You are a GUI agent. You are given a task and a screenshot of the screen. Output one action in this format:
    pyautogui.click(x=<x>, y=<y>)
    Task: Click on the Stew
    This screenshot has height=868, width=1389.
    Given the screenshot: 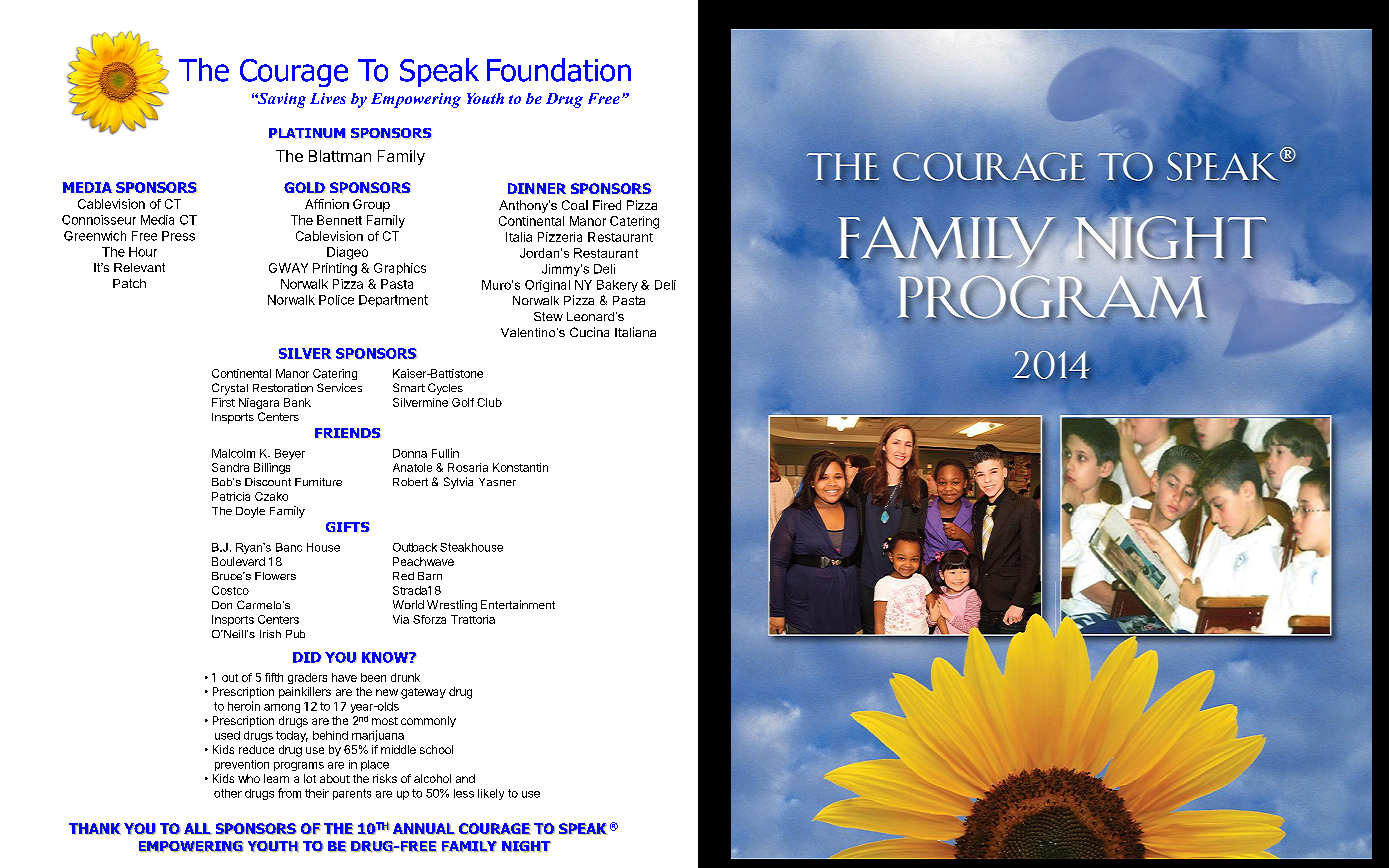 What is the action you would take?
    pyautogui.click(x=548, y=316)
